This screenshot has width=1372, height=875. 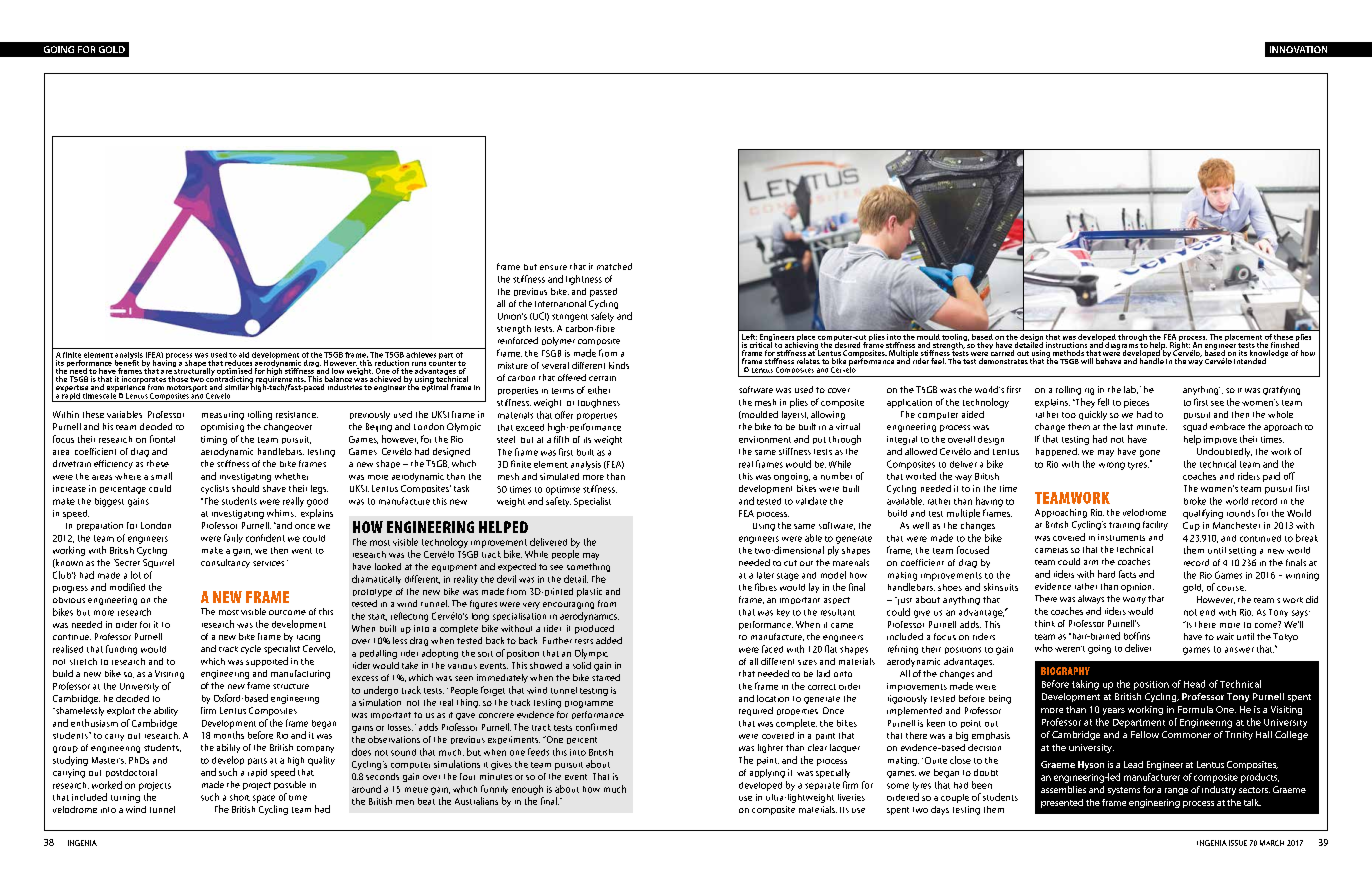 I want to click on matched, so click(x=614, y=266).
